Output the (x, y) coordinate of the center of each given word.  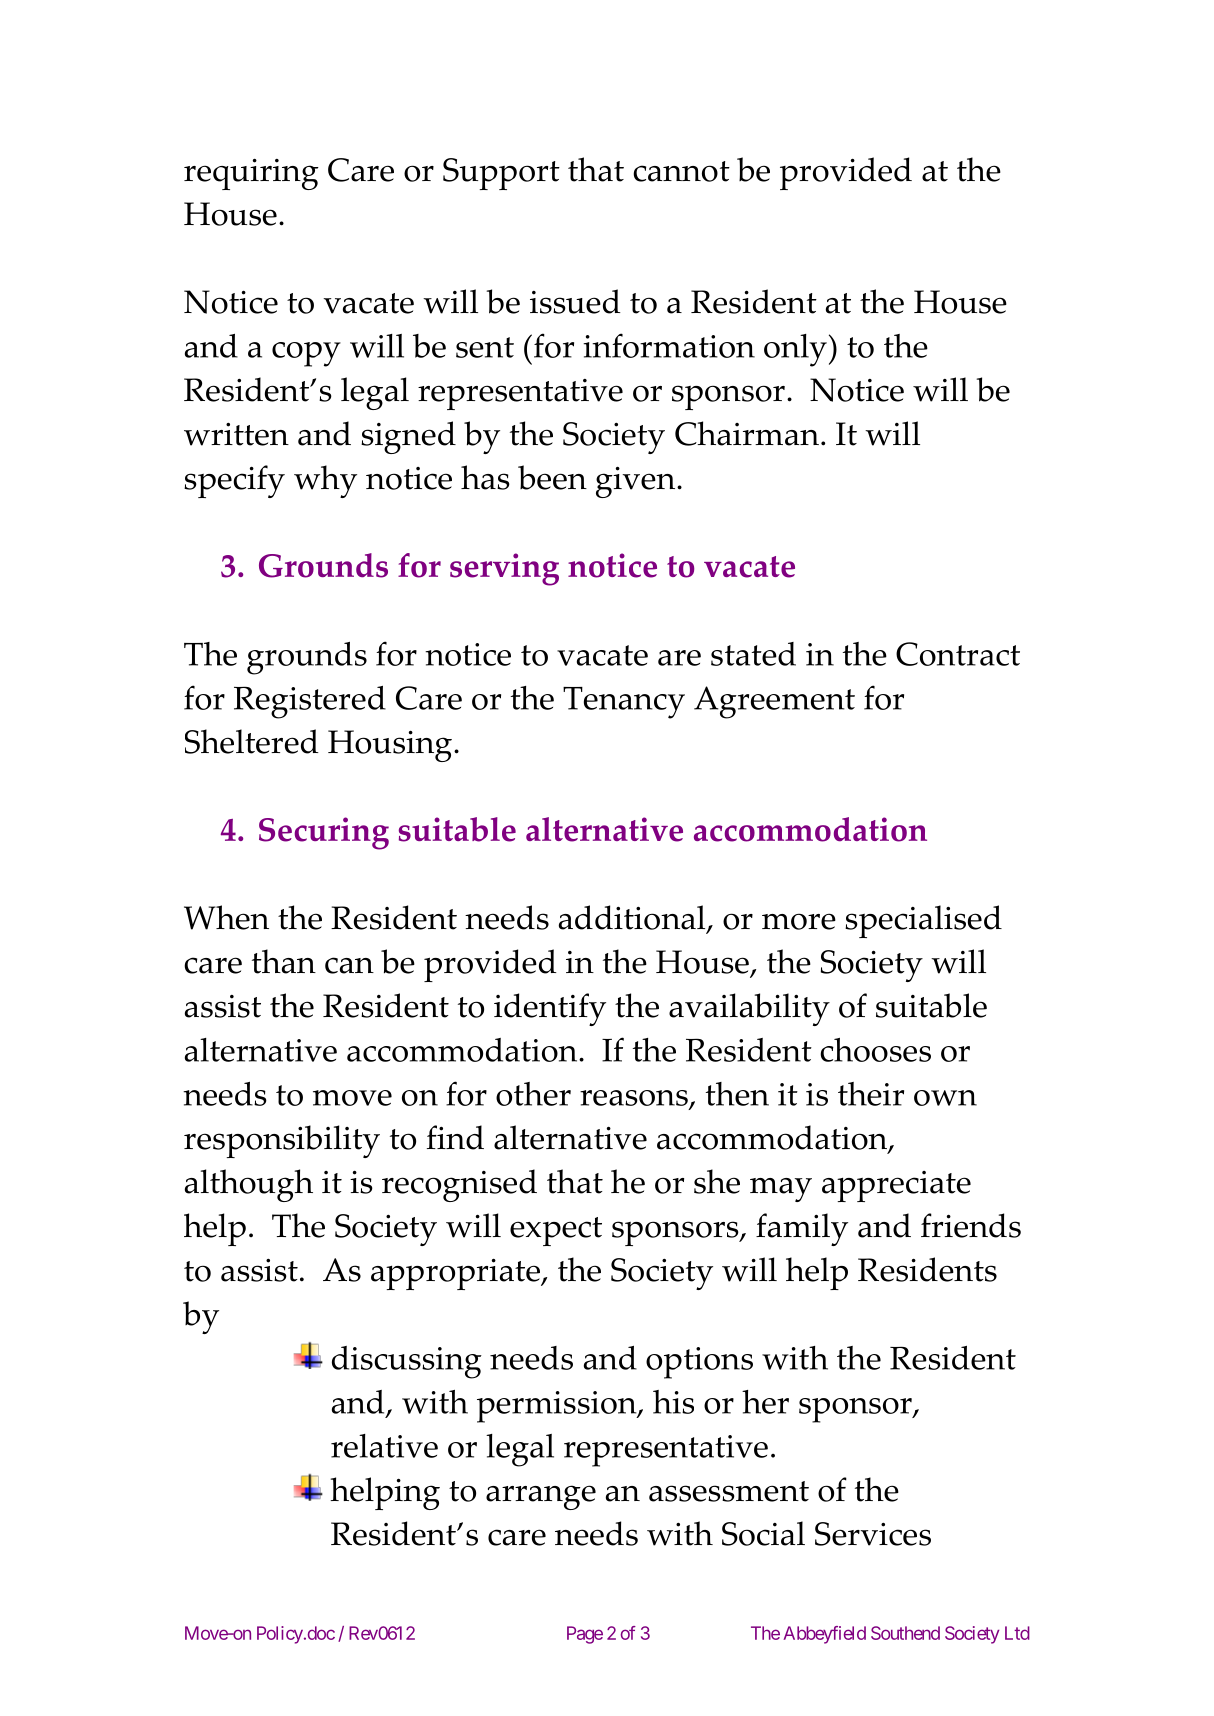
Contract (958, 654)
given (637, 482)
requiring (251, 174)
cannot (681, 171)
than (284, 961)
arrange (541, 1497)
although (249, 1185)
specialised (923, 921)
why (325, 481)
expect (556, 1231)
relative (384, 1446)
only (795, 350)
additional (633, 918)
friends (971, 1225)
